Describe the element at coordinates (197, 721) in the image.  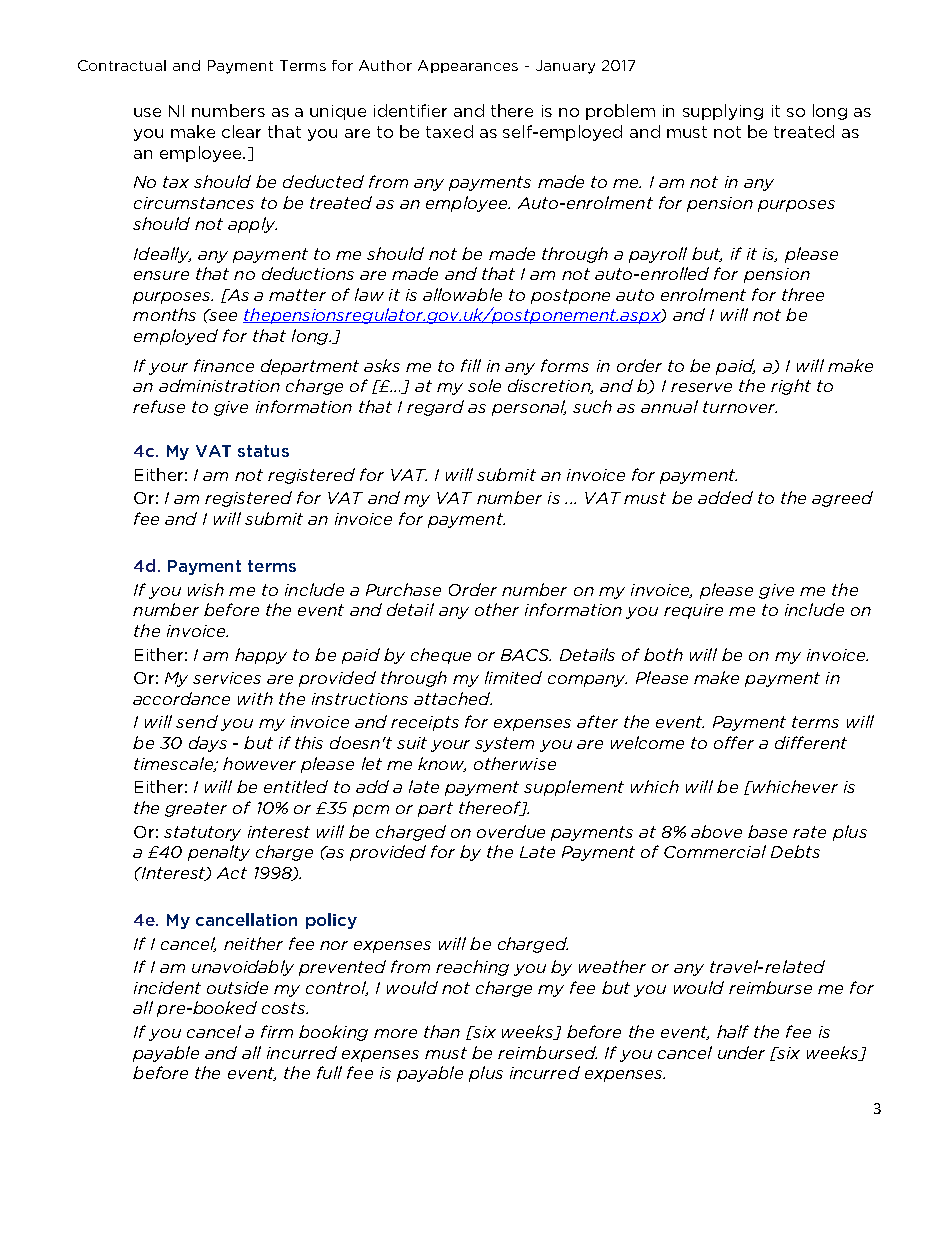
I see `send` at that location.
